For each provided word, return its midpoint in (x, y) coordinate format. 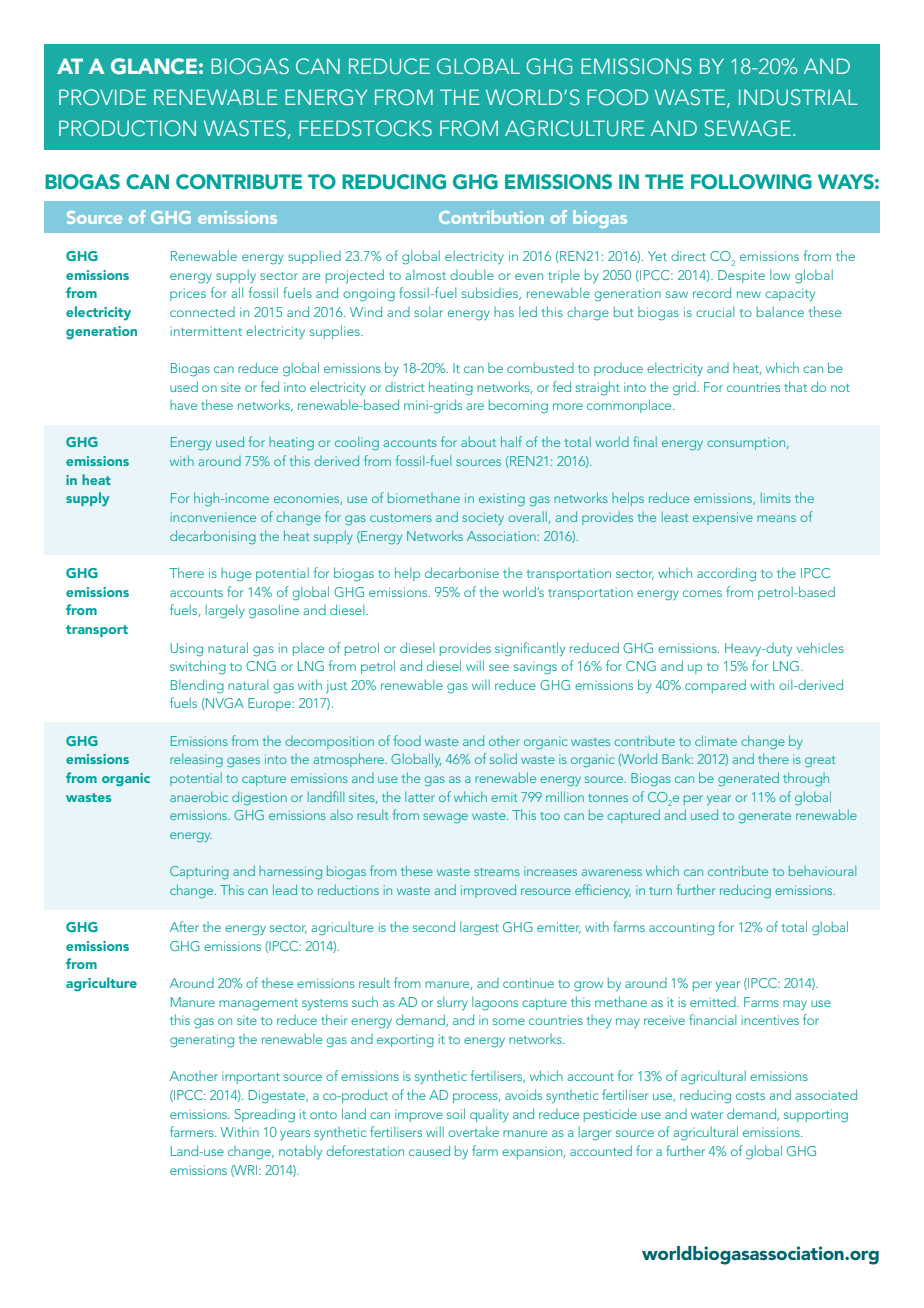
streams (497, 872)
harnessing (290, 873)
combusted (540, 367)
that (795, 386)
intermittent (206, 331)
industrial (798, 97)
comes (702, 593)
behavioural (822, 871)
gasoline (274, 611)
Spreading (265, 1115)
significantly (530, 649)
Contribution (491, 217)
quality (489, 1115)
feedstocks (365, 128)
